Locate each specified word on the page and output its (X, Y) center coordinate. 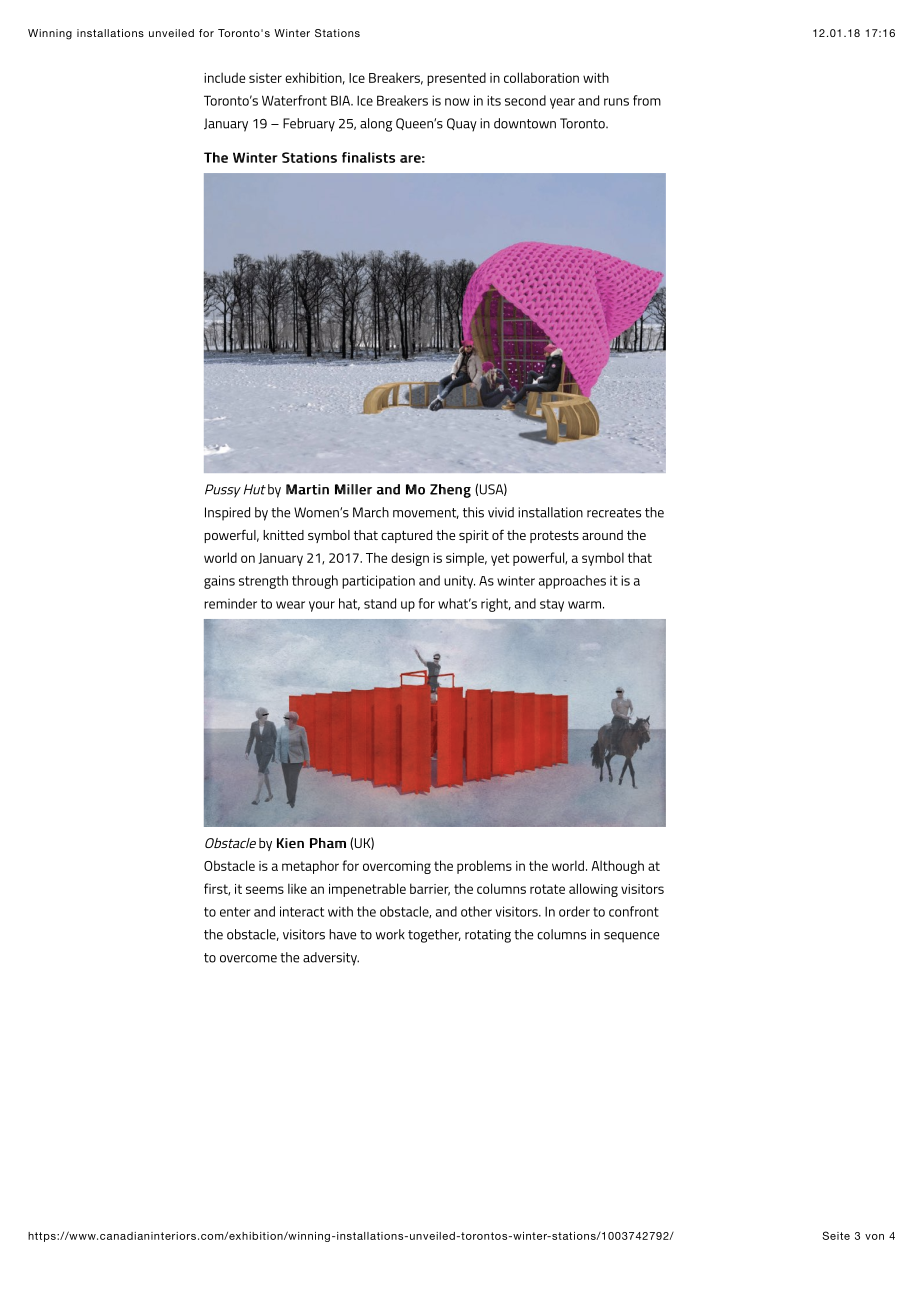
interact (302, 911)
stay (552, 605)
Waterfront (294, 100)
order (574, 911)
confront (634, 911)
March (371, 512)
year (562, 103)
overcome (248, 959)
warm (584, 605)
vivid (501, 512)
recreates (614, 513)
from (647, 100)
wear (290, 605)
